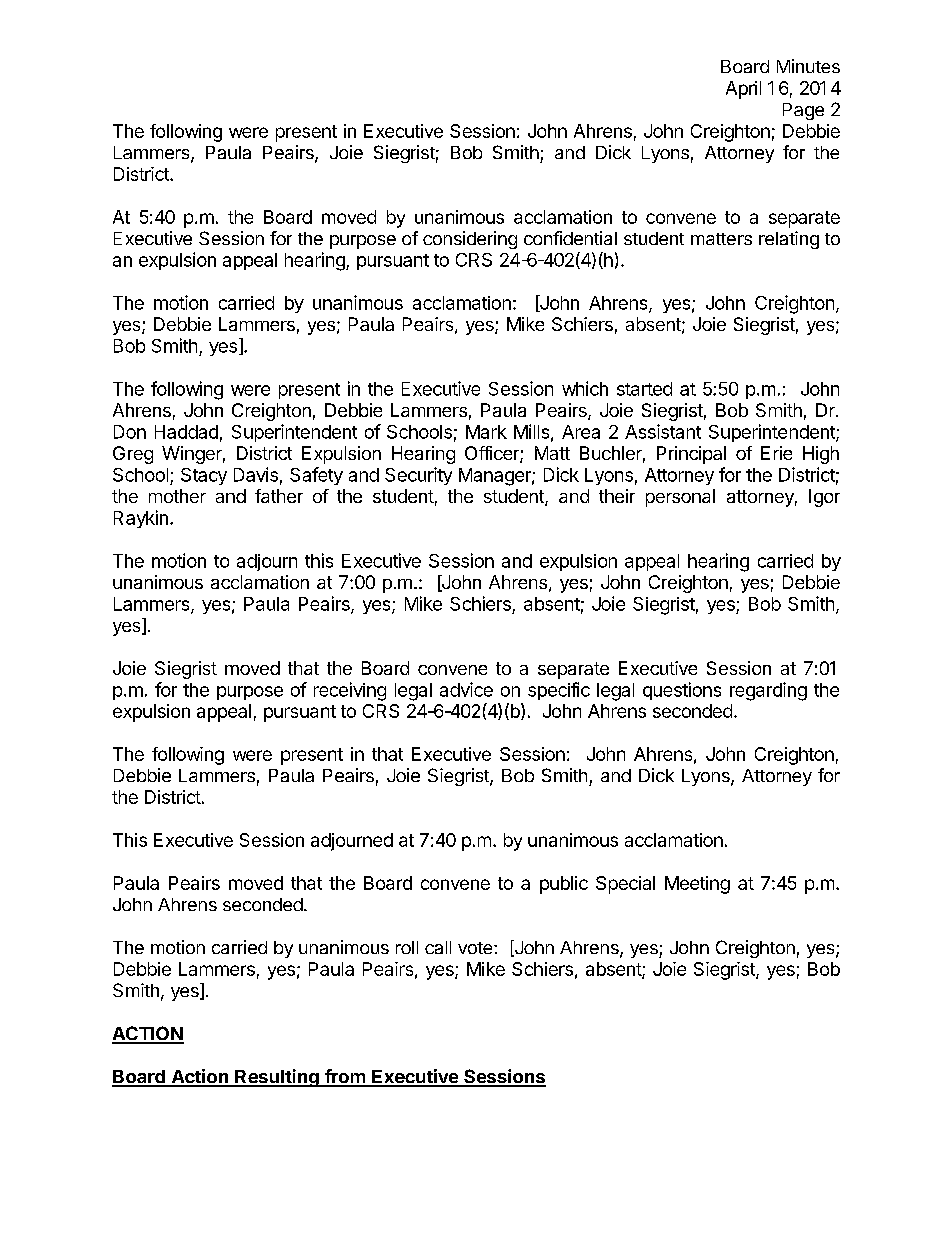 The height and width of the image is (1233, 952). Describe the element at coordinates (743, 90) in the image. I see `April` at that location.
